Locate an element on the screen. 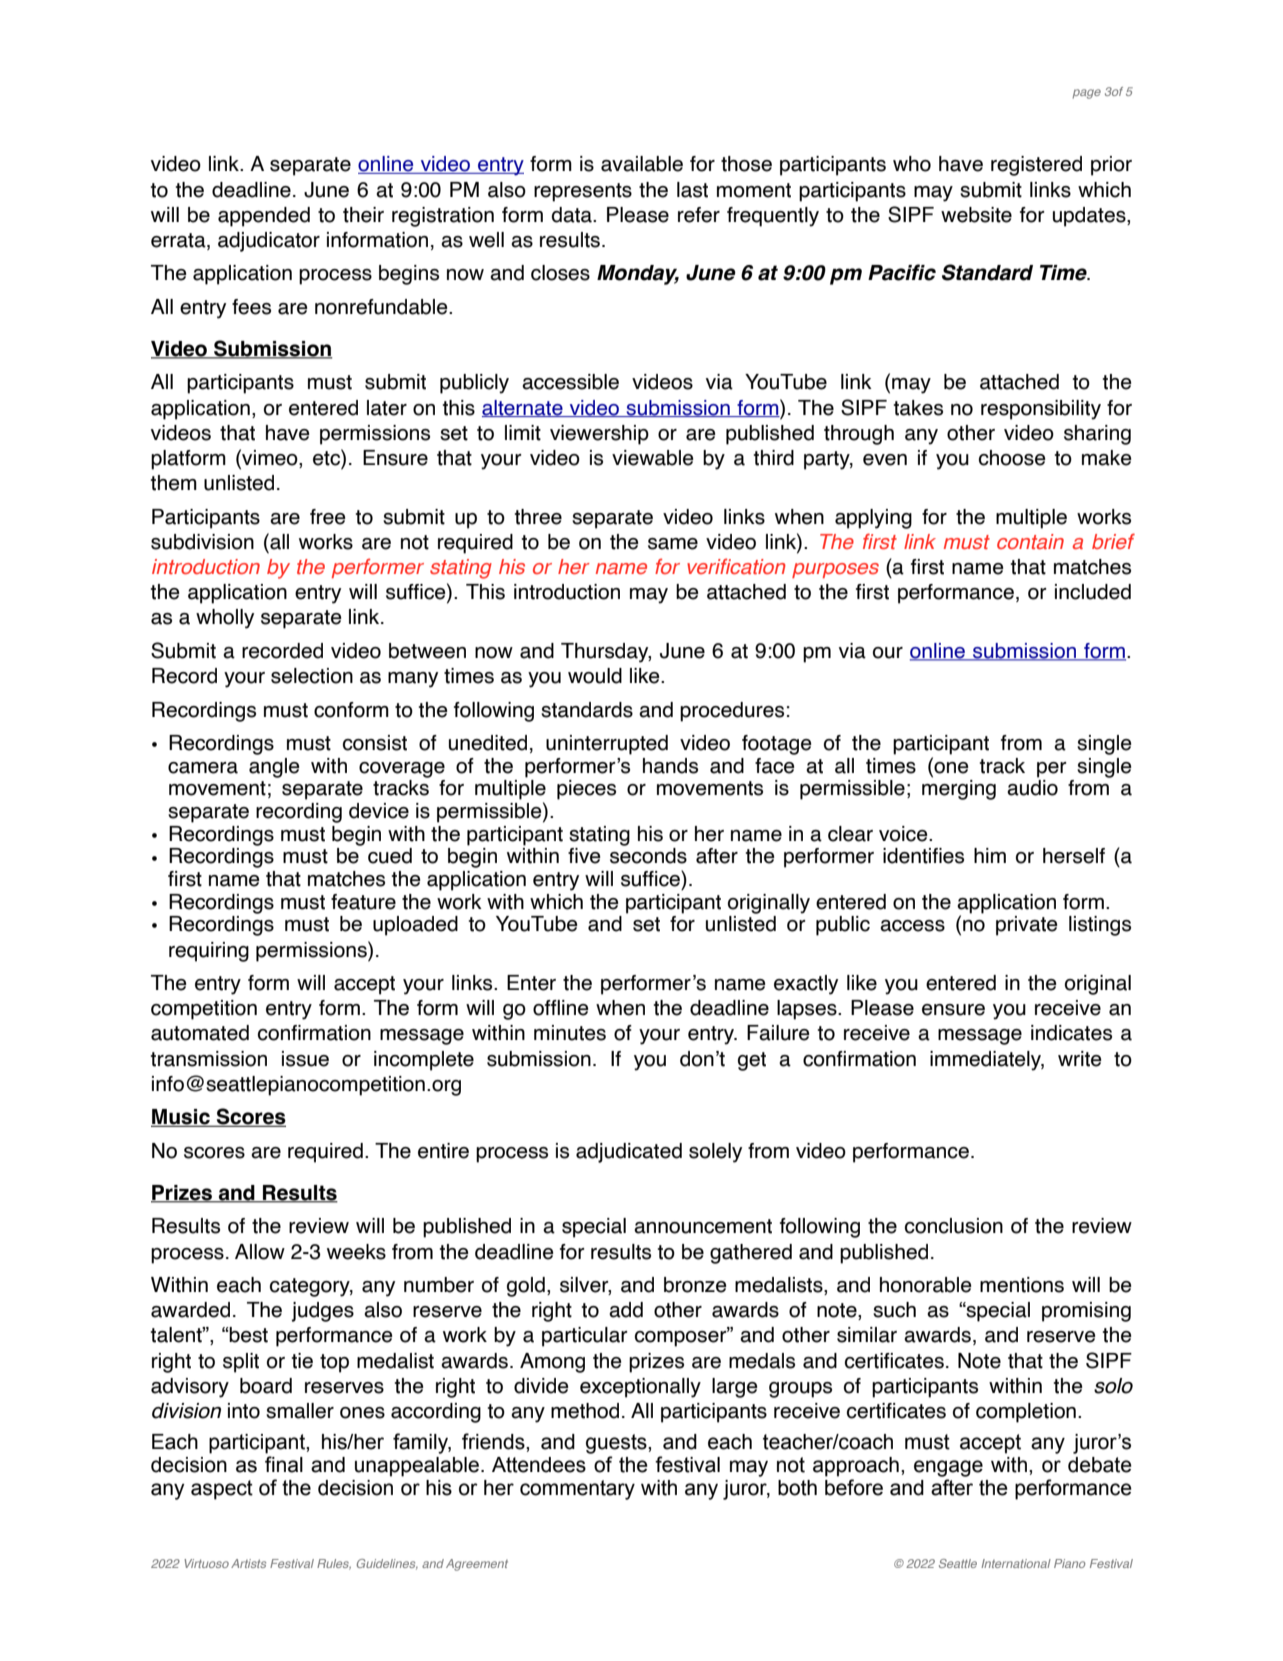 This screenshot has height=1661, width=1283. available is located at coordinates (642, 164).
